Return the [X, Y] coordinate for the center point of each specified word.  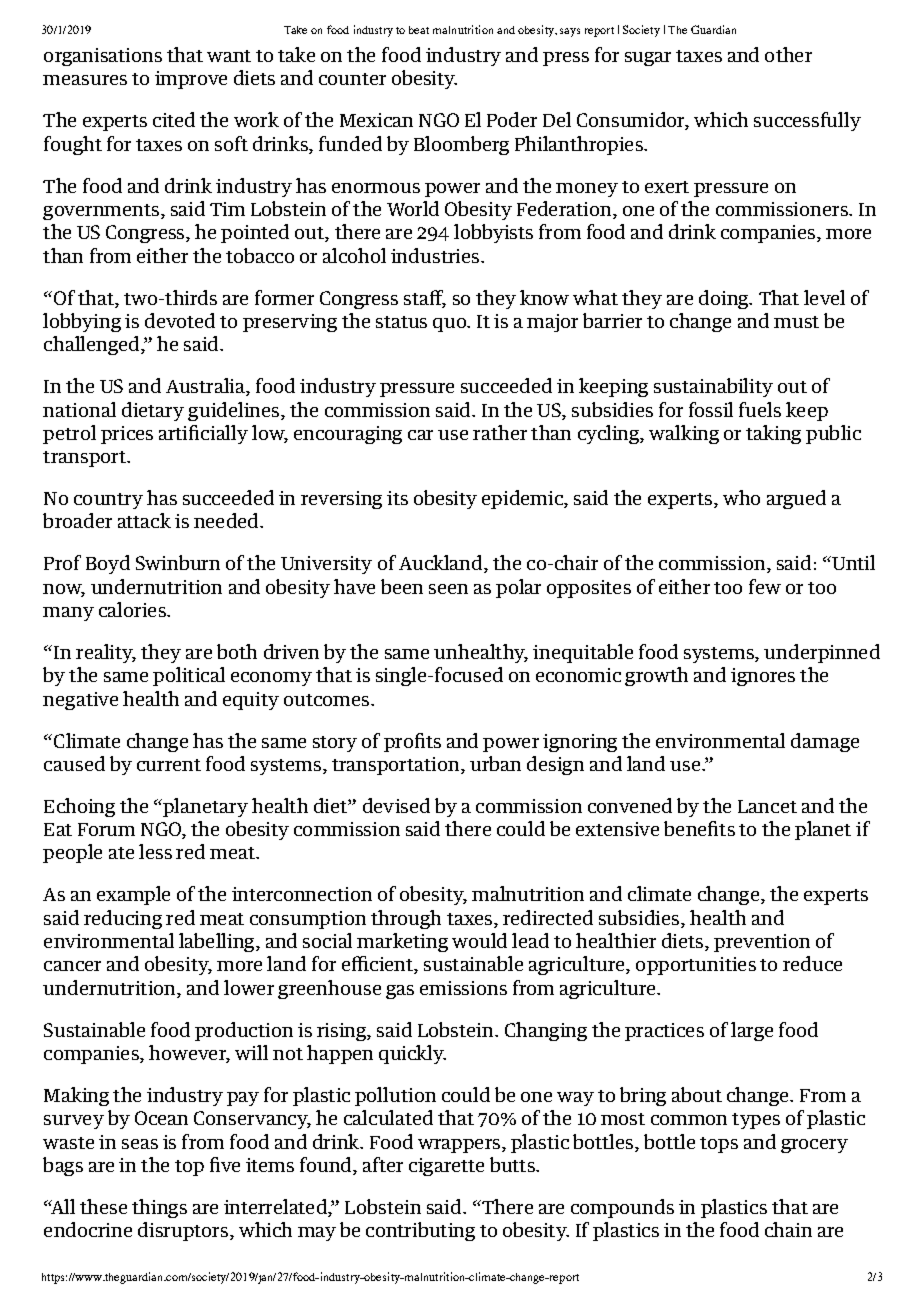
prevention [762, 943]
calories [133, 609]
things [159, 1208]
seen [448, 589]
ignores [763, 677]
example [133, 895]
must [796, 322]
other [788, 54]
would [479, 940]
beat [419, 30]
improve [191, 80]
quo [450, 325]
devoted [180, 320]
